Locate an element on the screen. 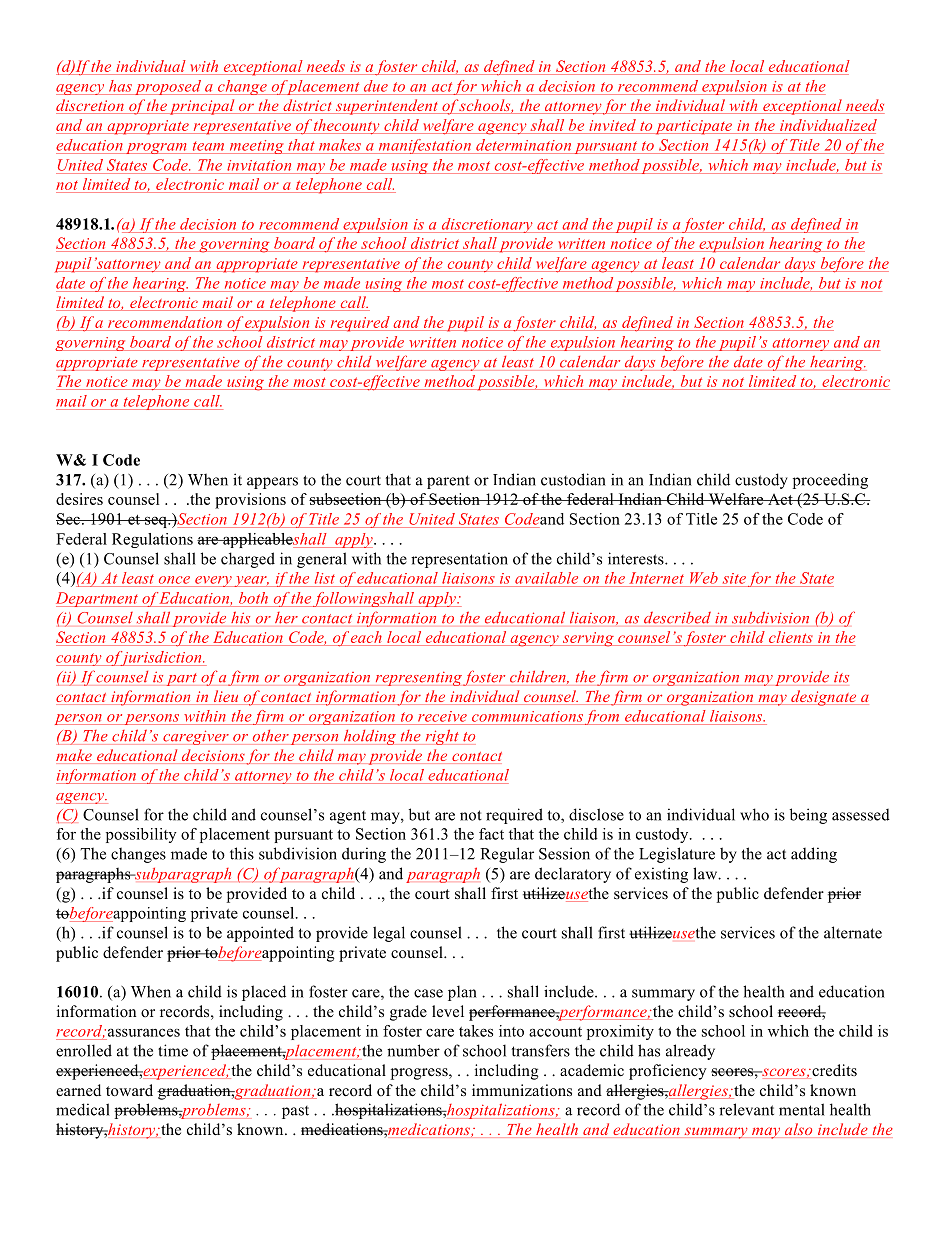  principal is located at coordinates (202, 107).
